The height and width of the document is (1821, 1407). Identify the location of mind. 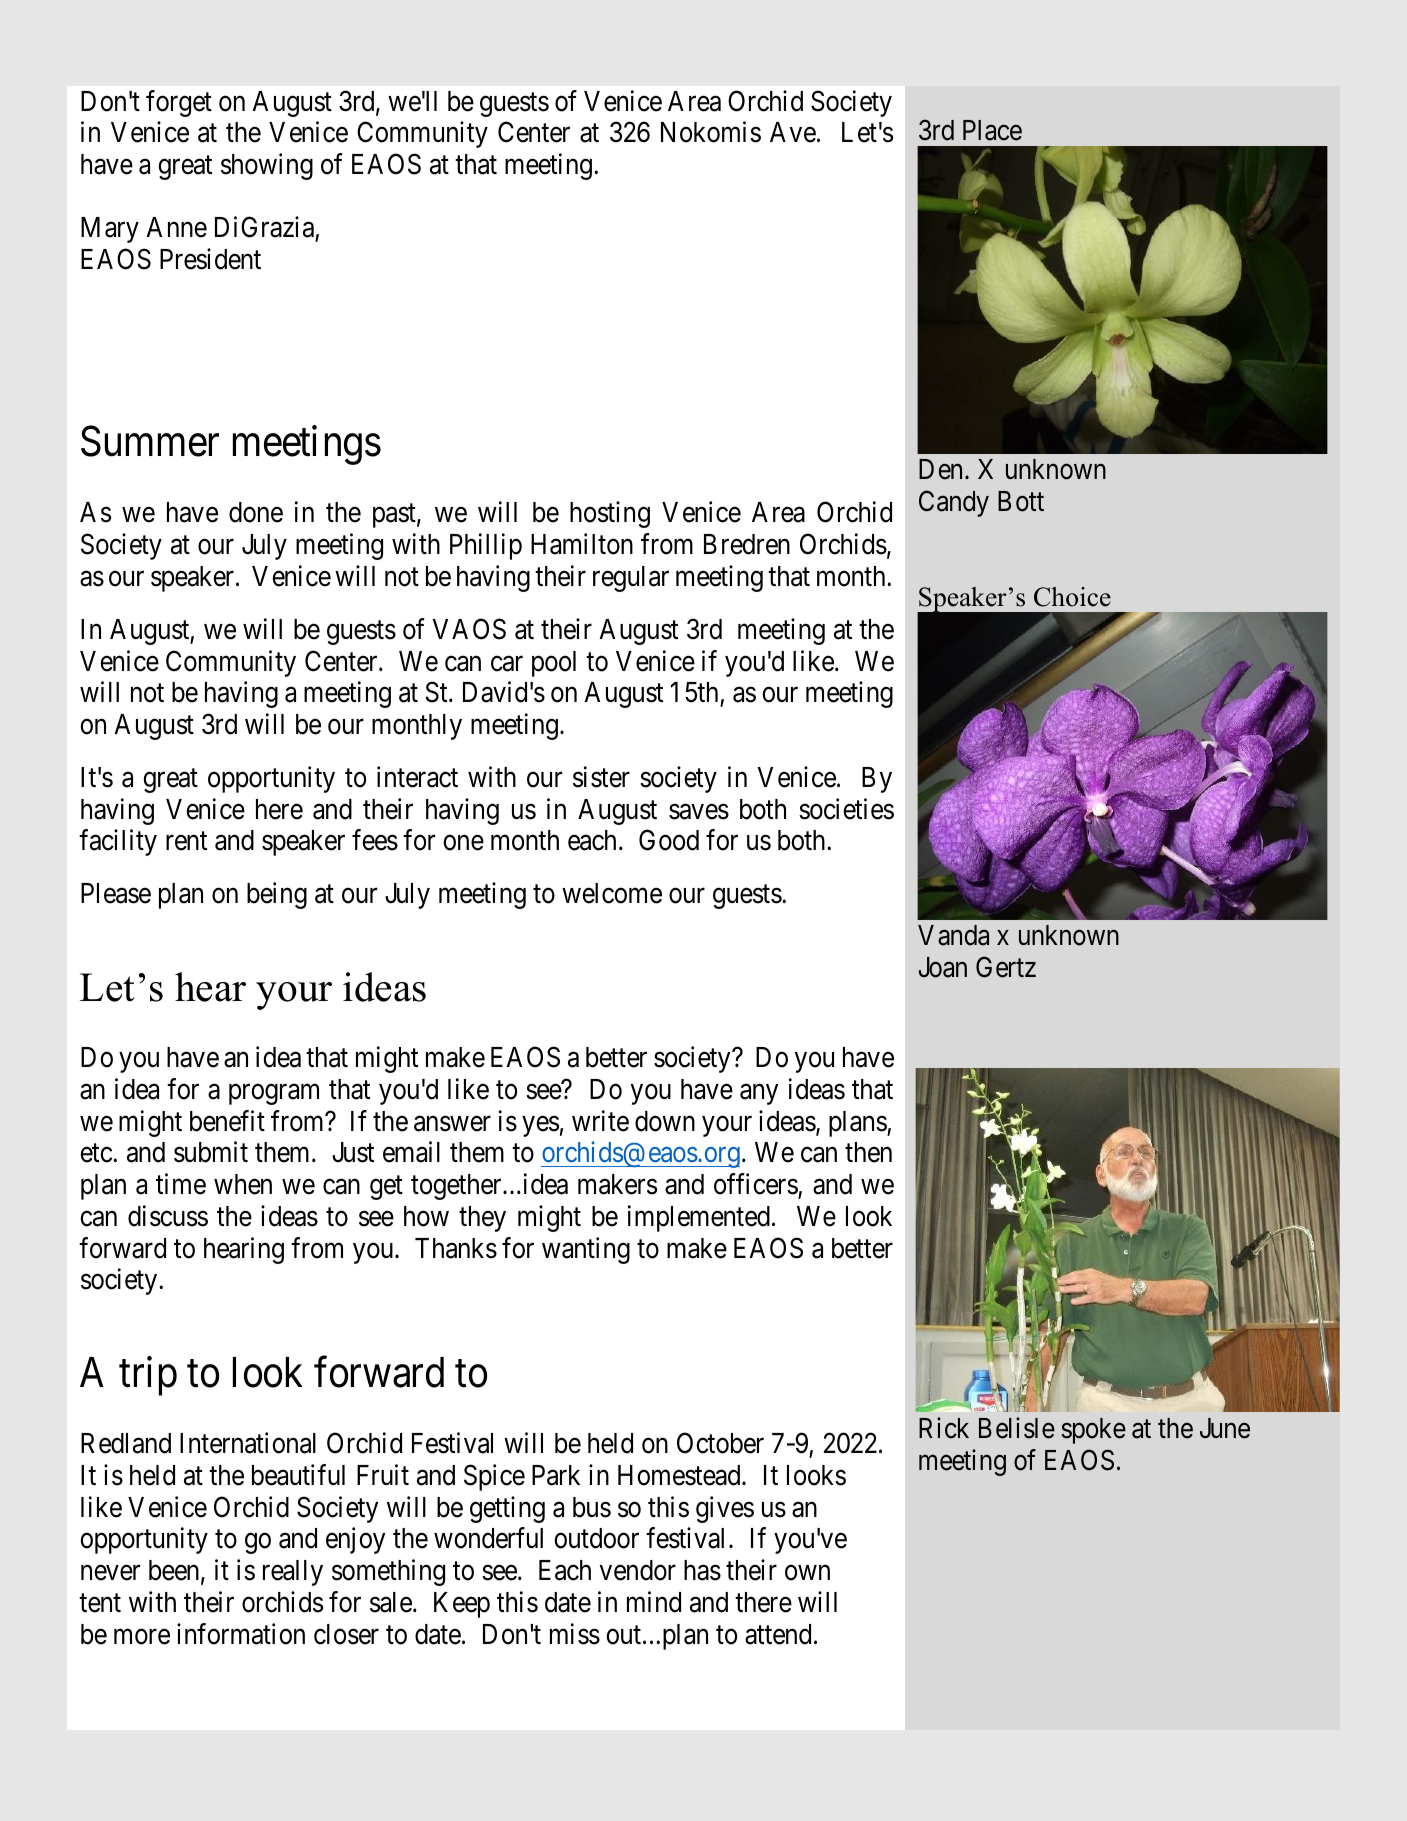
(654, 1602).
